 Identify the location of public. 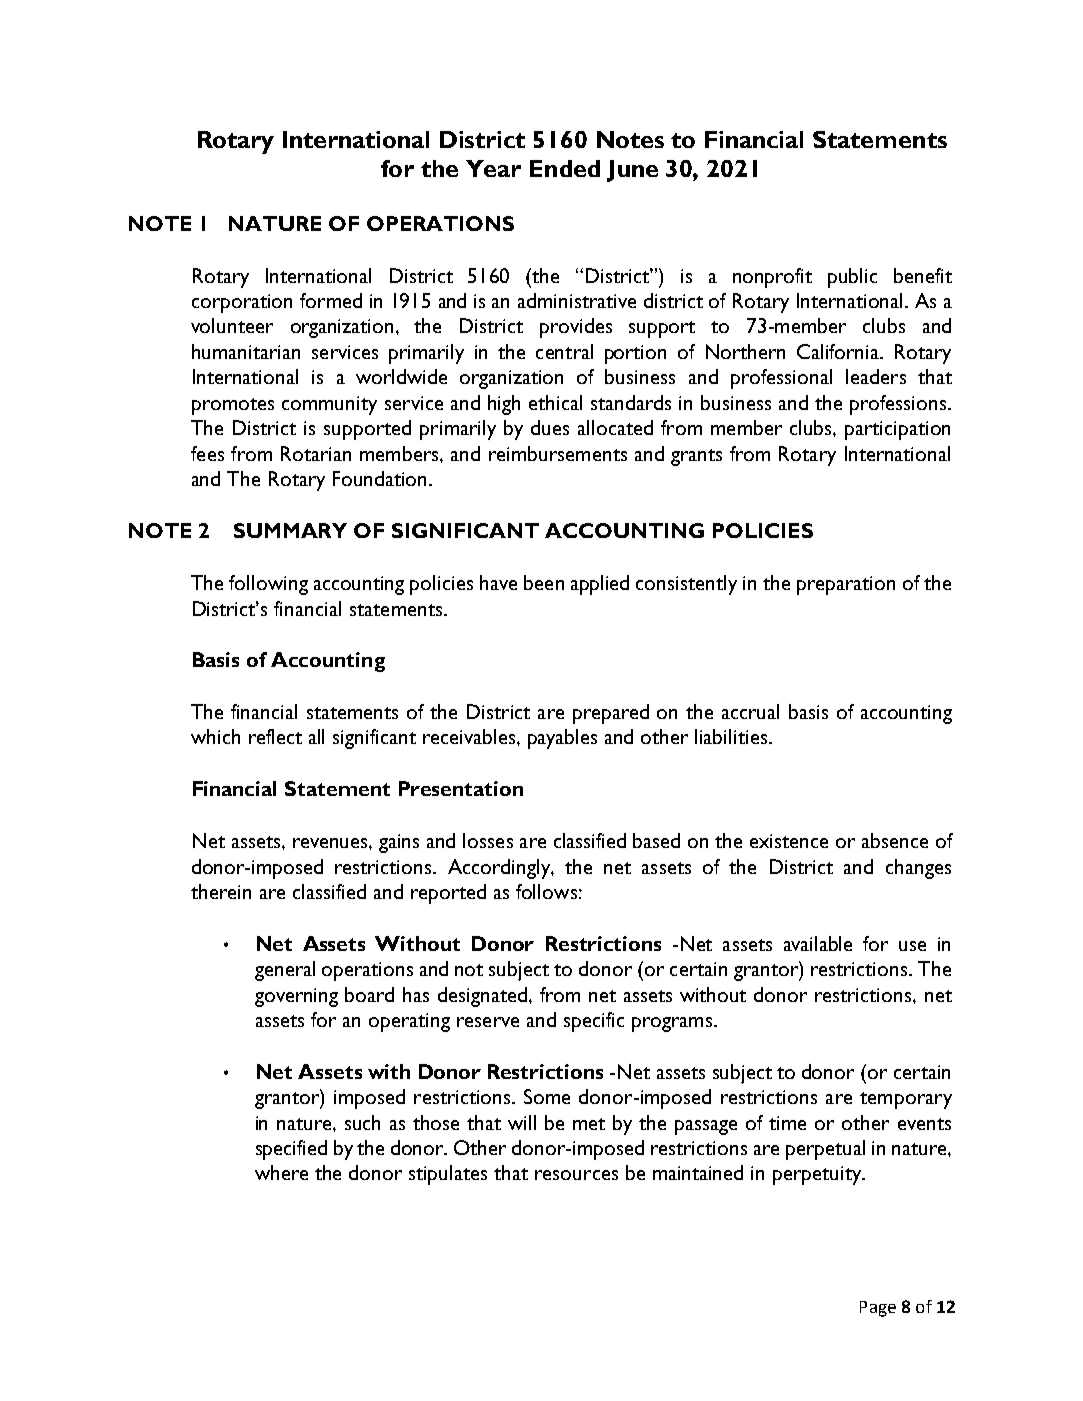
(852, 278).
